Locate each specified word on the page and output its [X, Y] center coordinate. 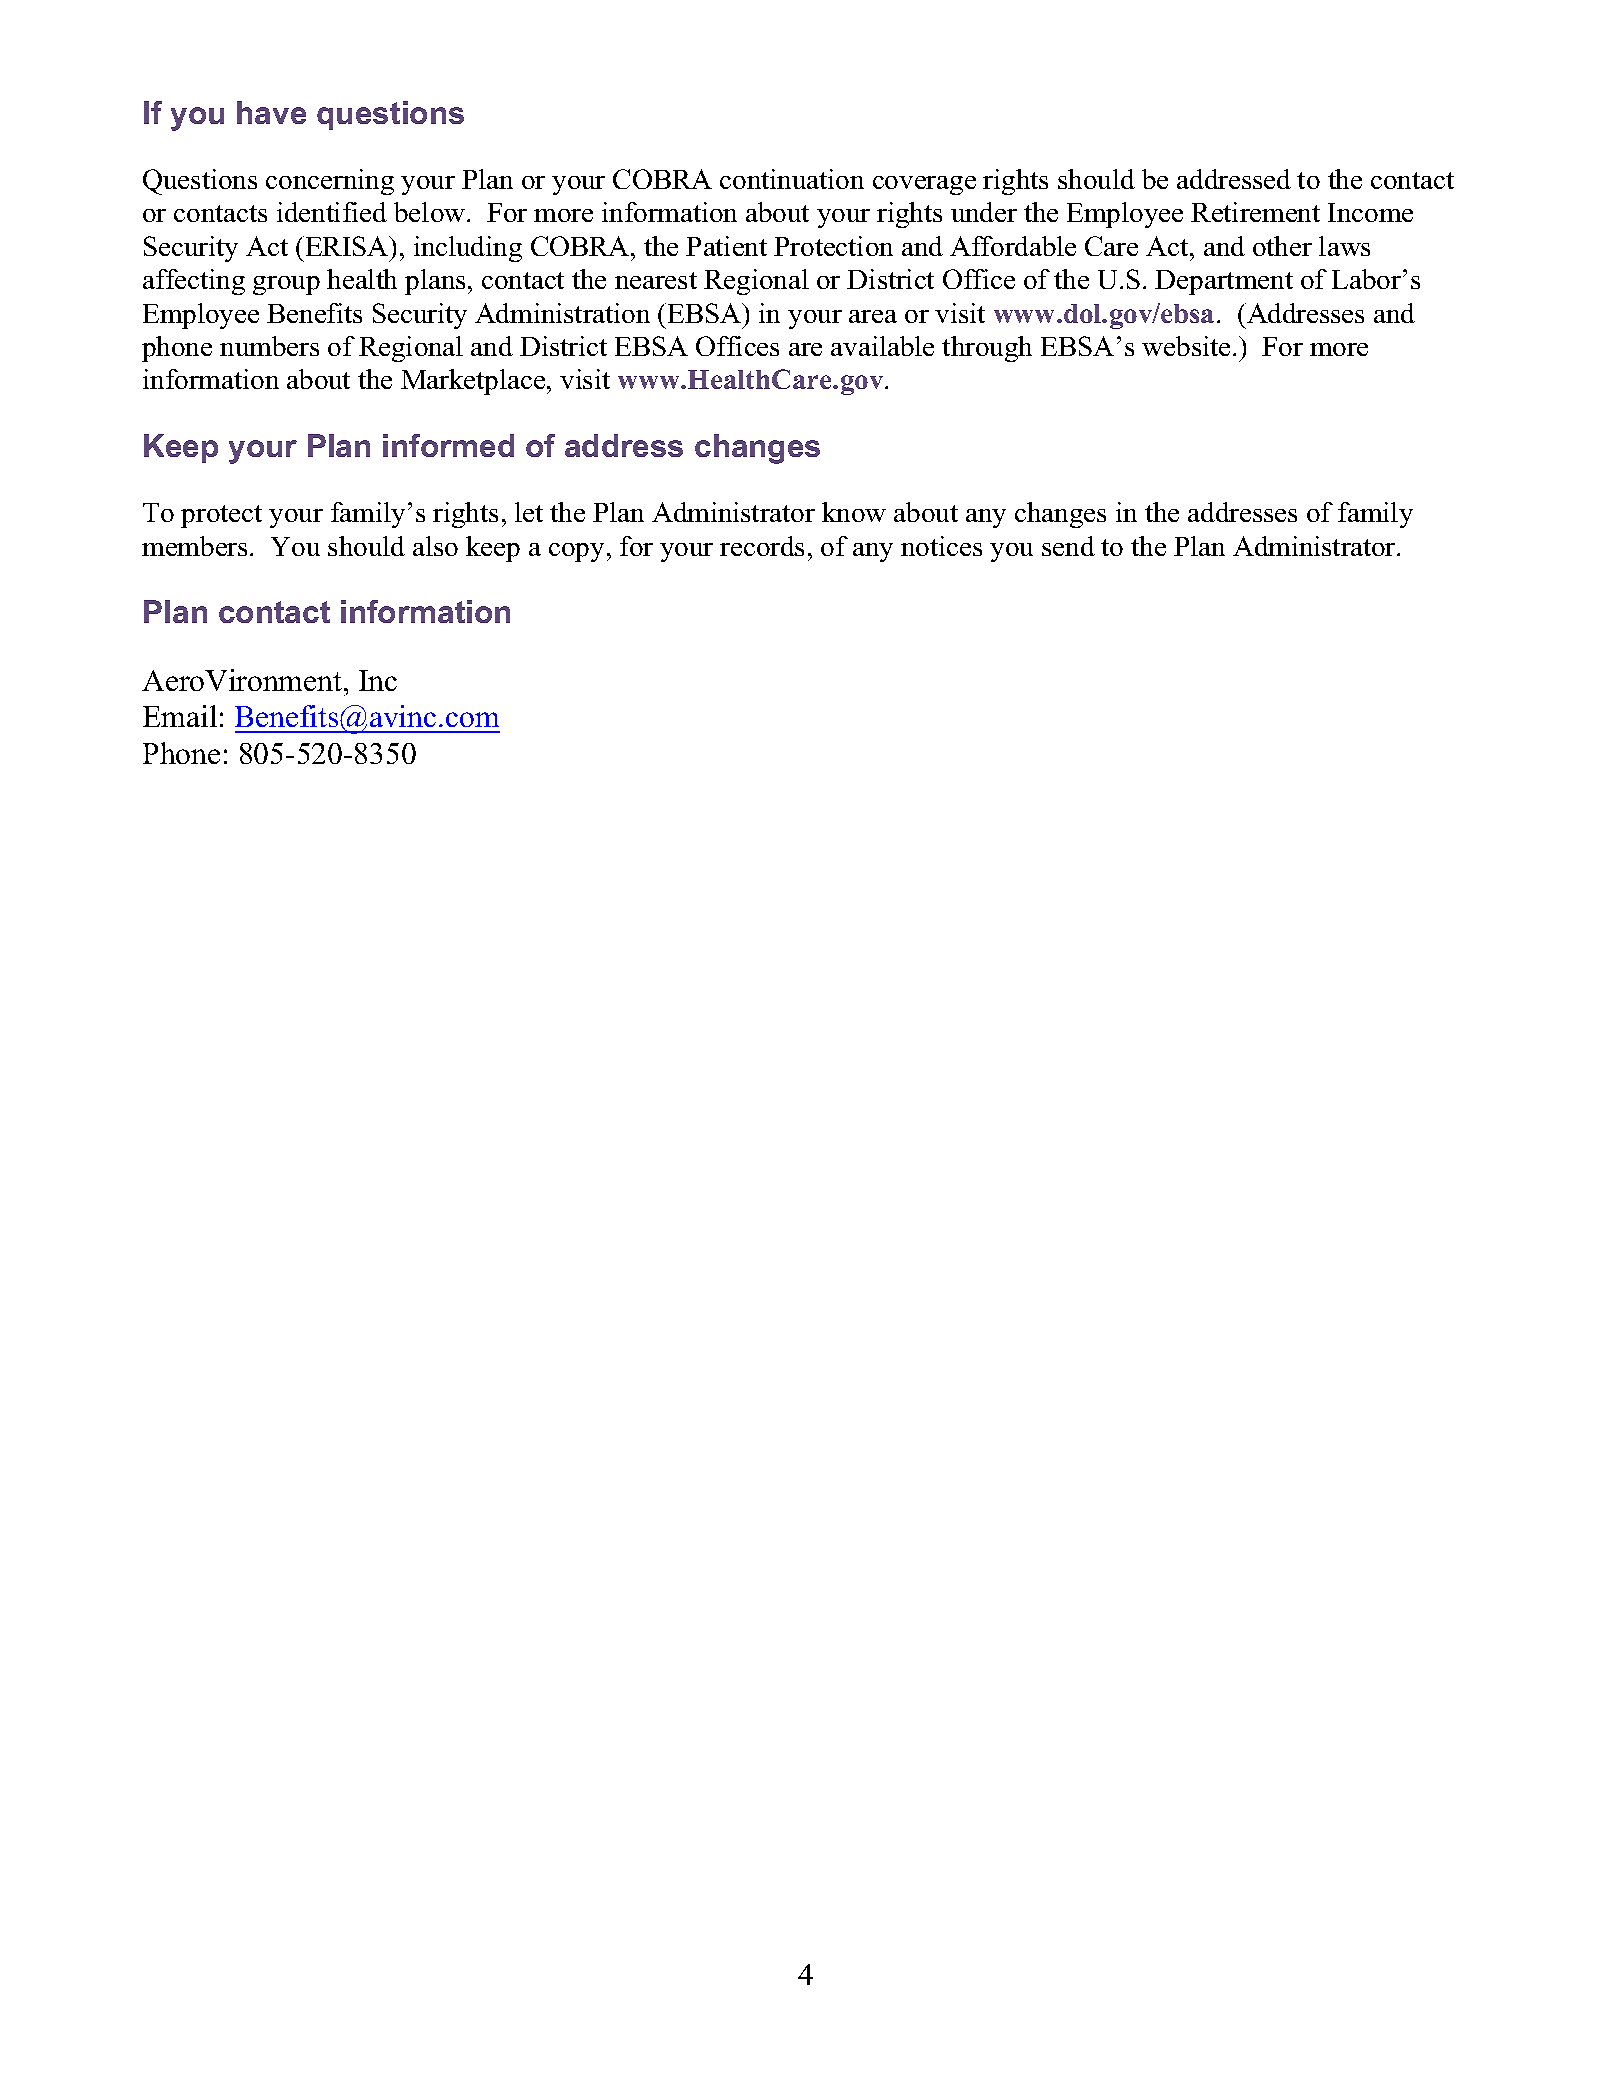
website [1186, 346]
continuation [792, 179]
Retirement [1255, 212]
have [271, 112]
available [882, 346]
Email [180, 716]
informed [448, 445]
